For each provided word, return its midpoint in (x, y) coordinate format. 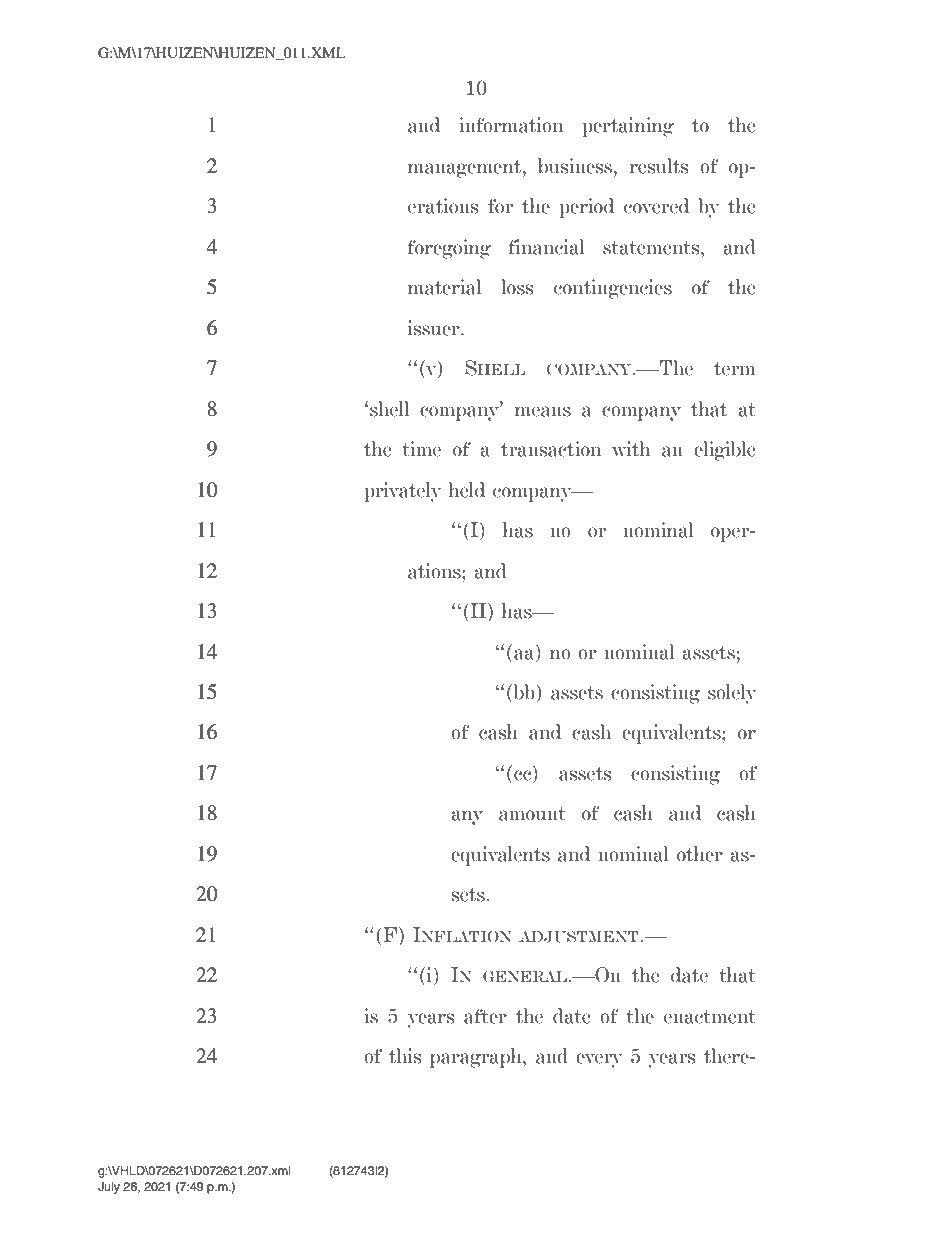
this (405, 1056)
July (109, 1188)
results (659, 166)
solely (732, 694)
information (511, 125)
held (467, 490)
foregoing (449, 249)
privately (403, 492)
